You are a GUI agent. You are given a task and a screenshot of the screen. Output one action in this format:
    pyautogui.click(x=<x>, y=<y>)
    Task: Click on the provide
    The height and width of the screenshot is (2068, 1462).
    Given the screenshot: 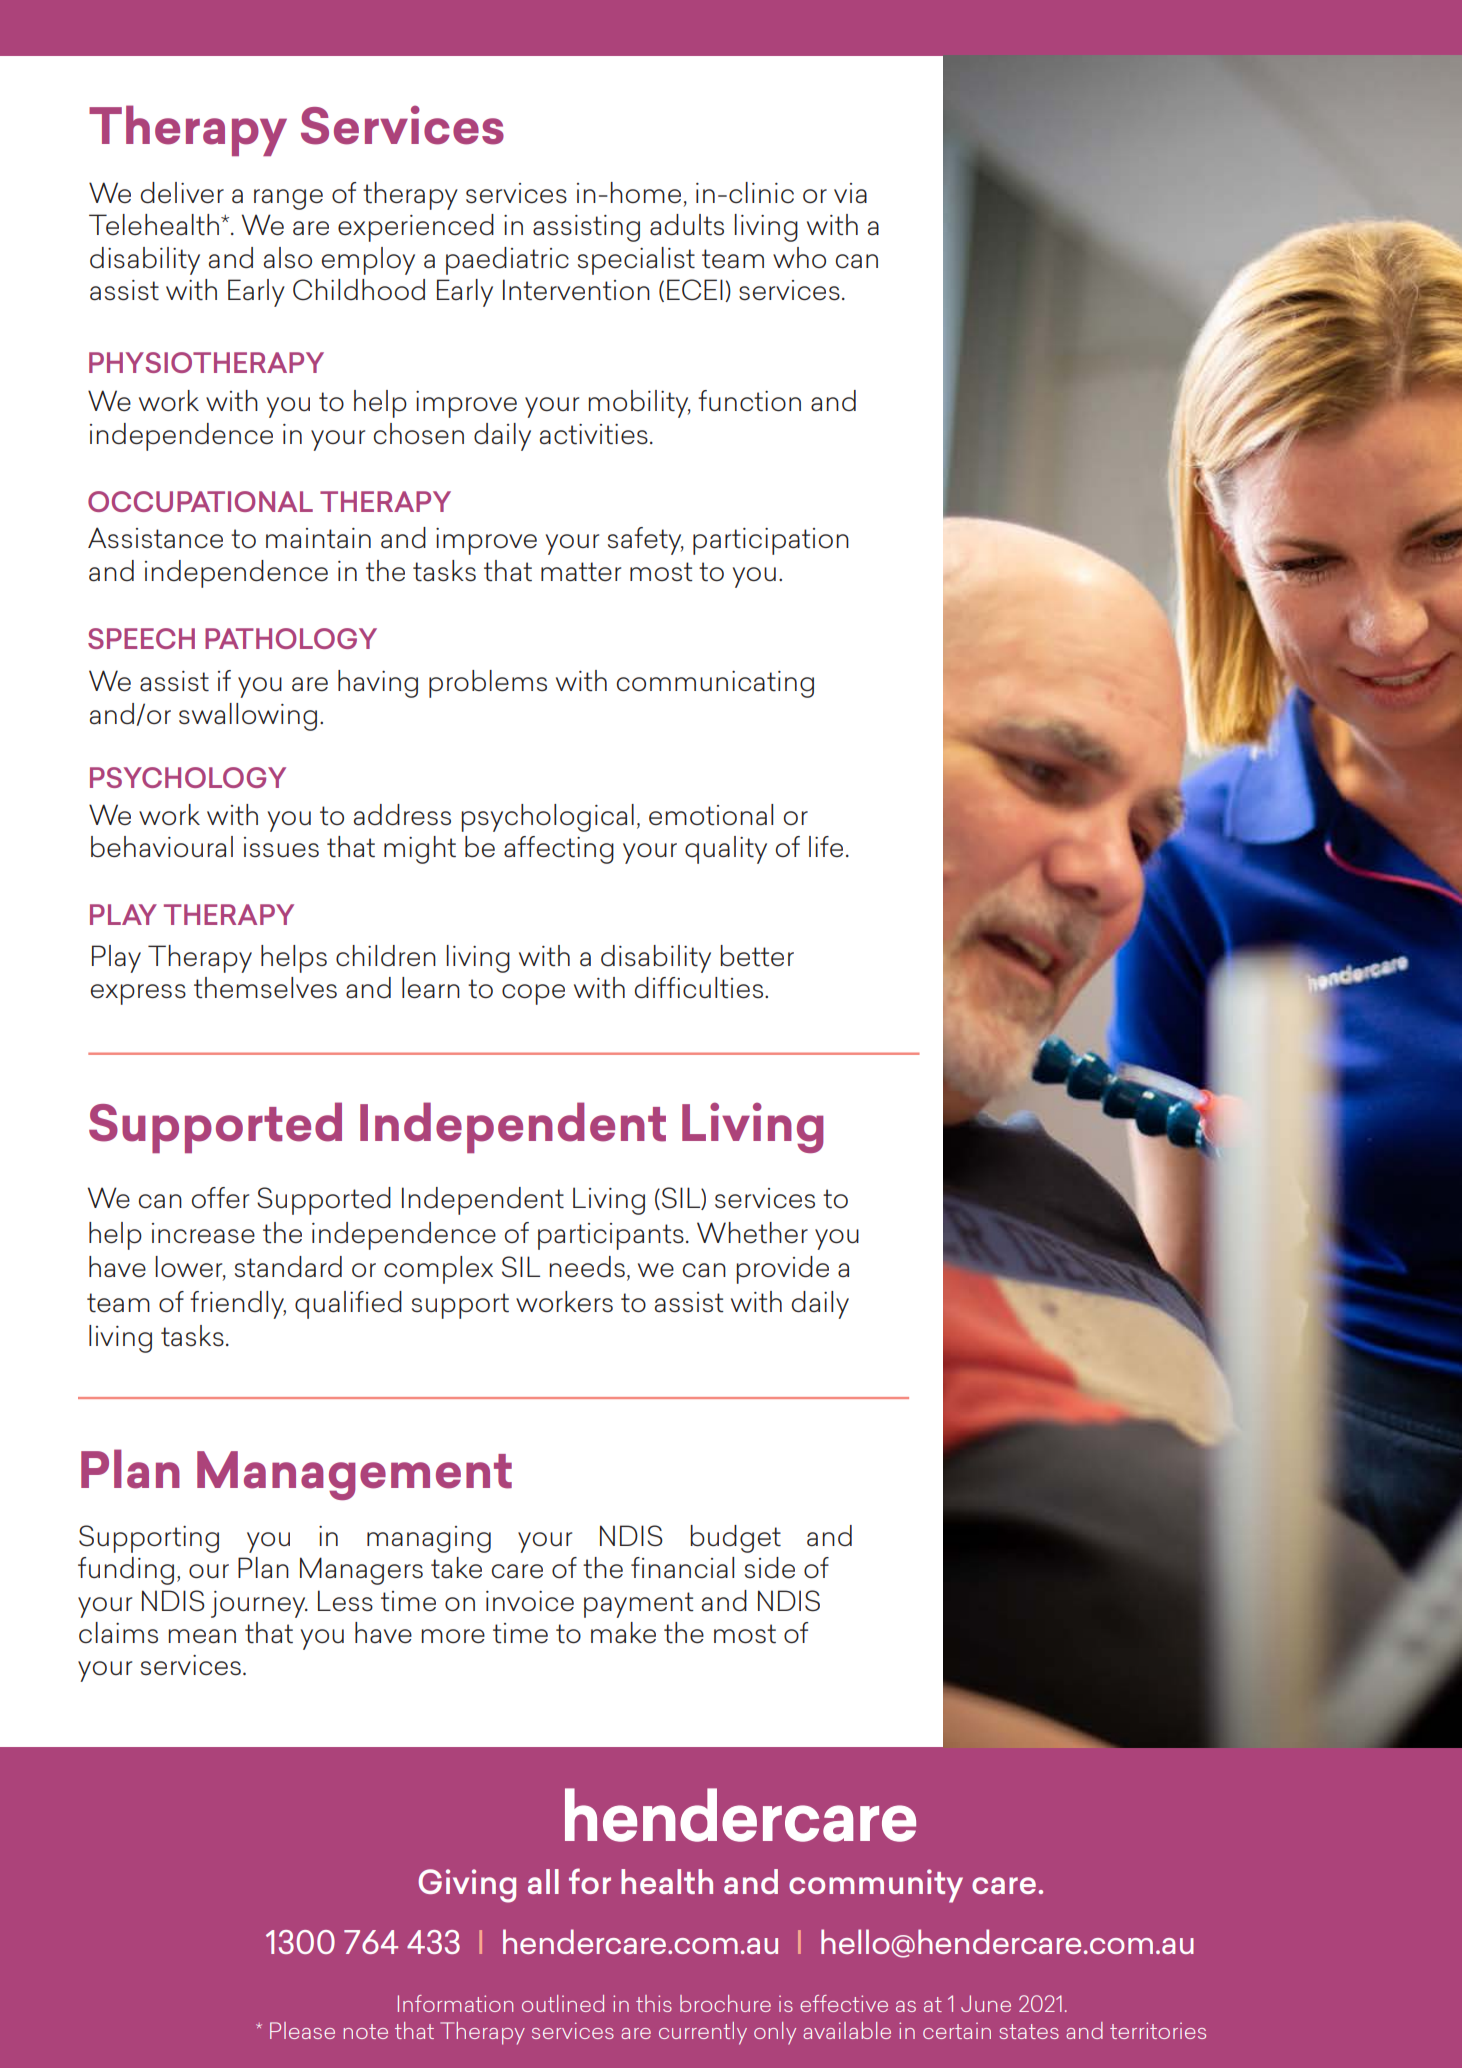 What is the action you would take?
    pyautogui.click(x=783, y=1270)
